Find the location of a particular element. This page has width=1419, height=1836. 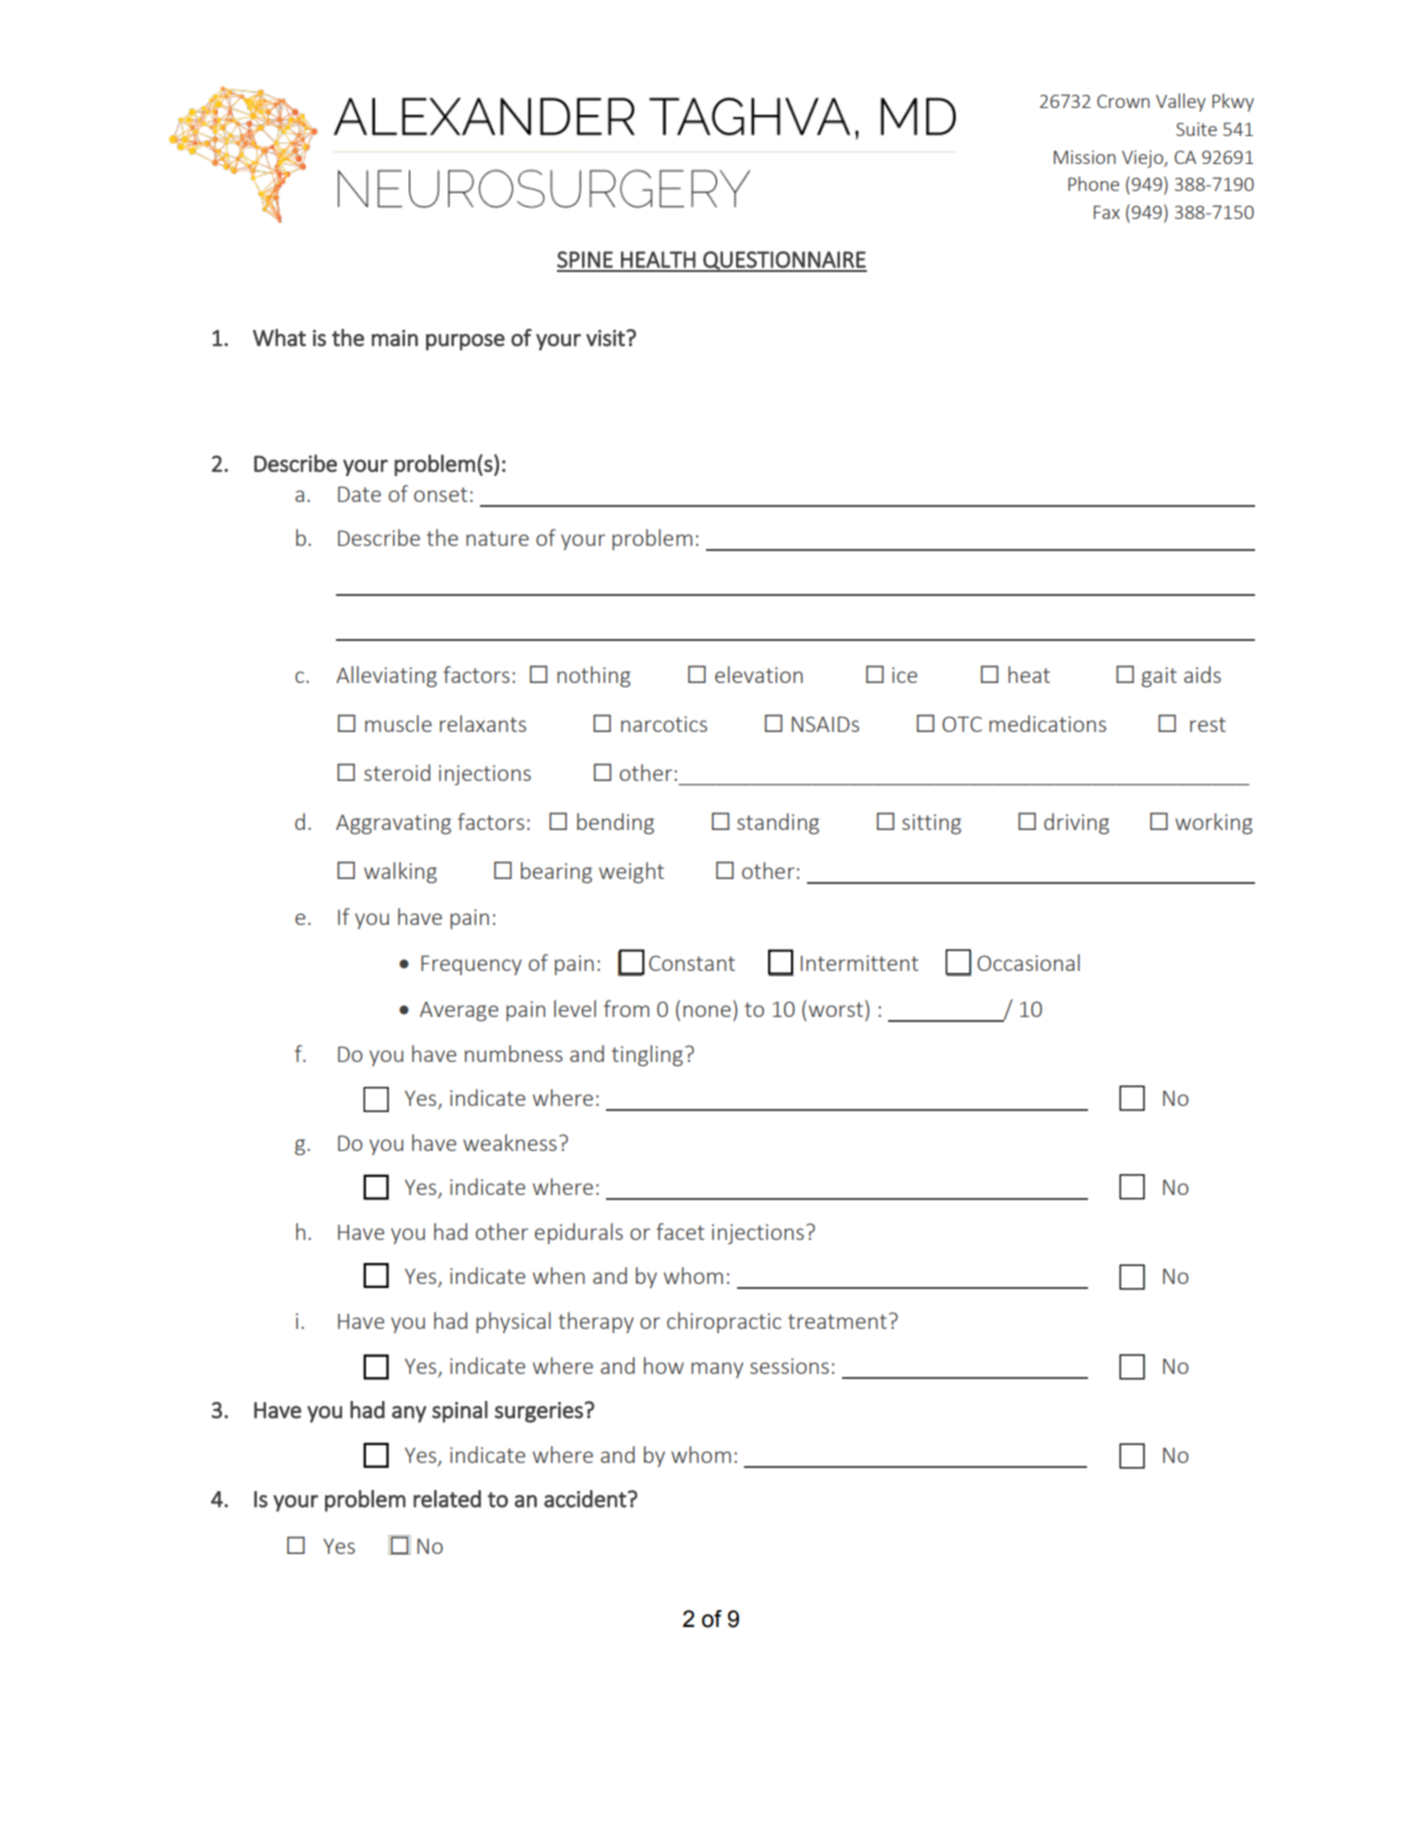

related is located at coordinates (447, 1499).
